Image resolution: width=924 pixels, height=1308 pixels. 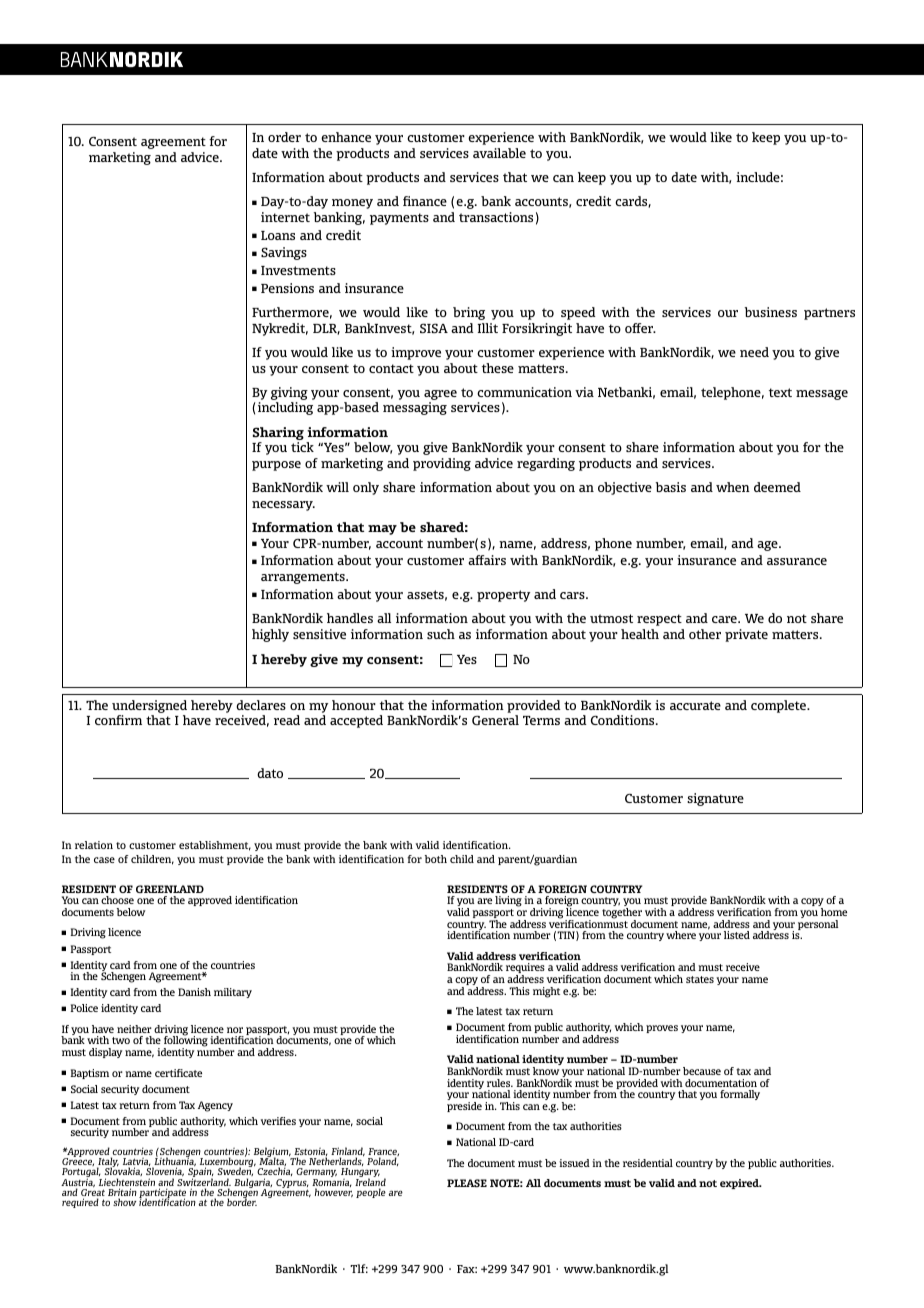 What do you see at coordinates (285, 217) in the screenshot?
I see `internet` at bounding box center [285, 217].
